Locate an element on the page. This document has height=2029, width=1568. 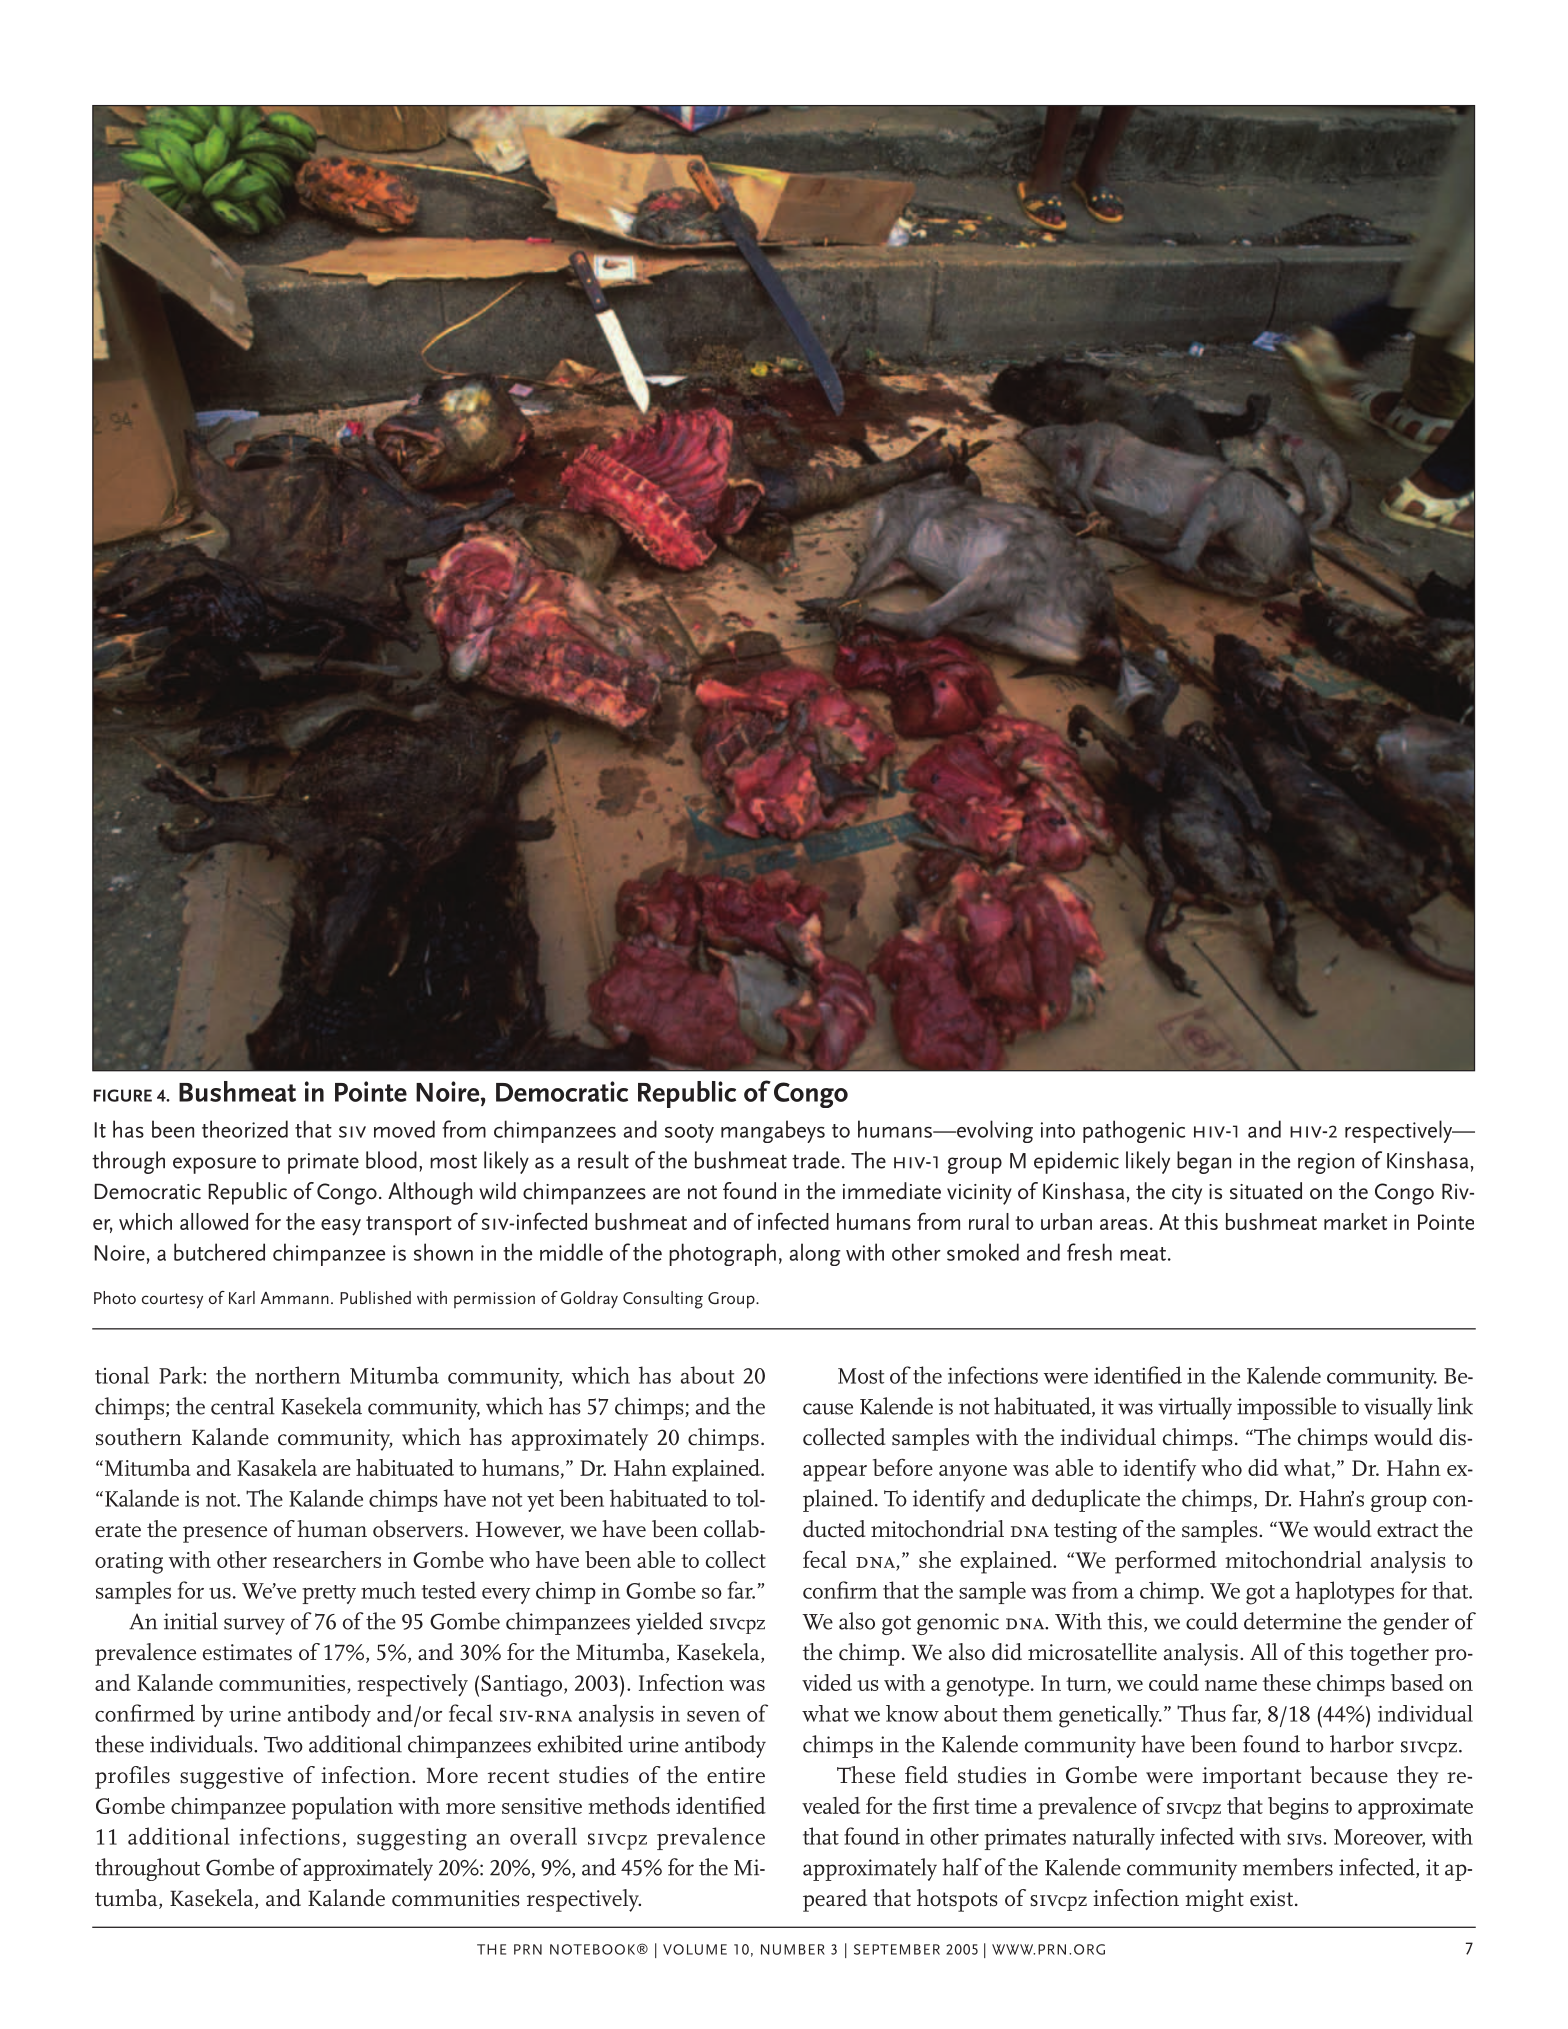
Consulting is located at coordinates (663, 1300).
